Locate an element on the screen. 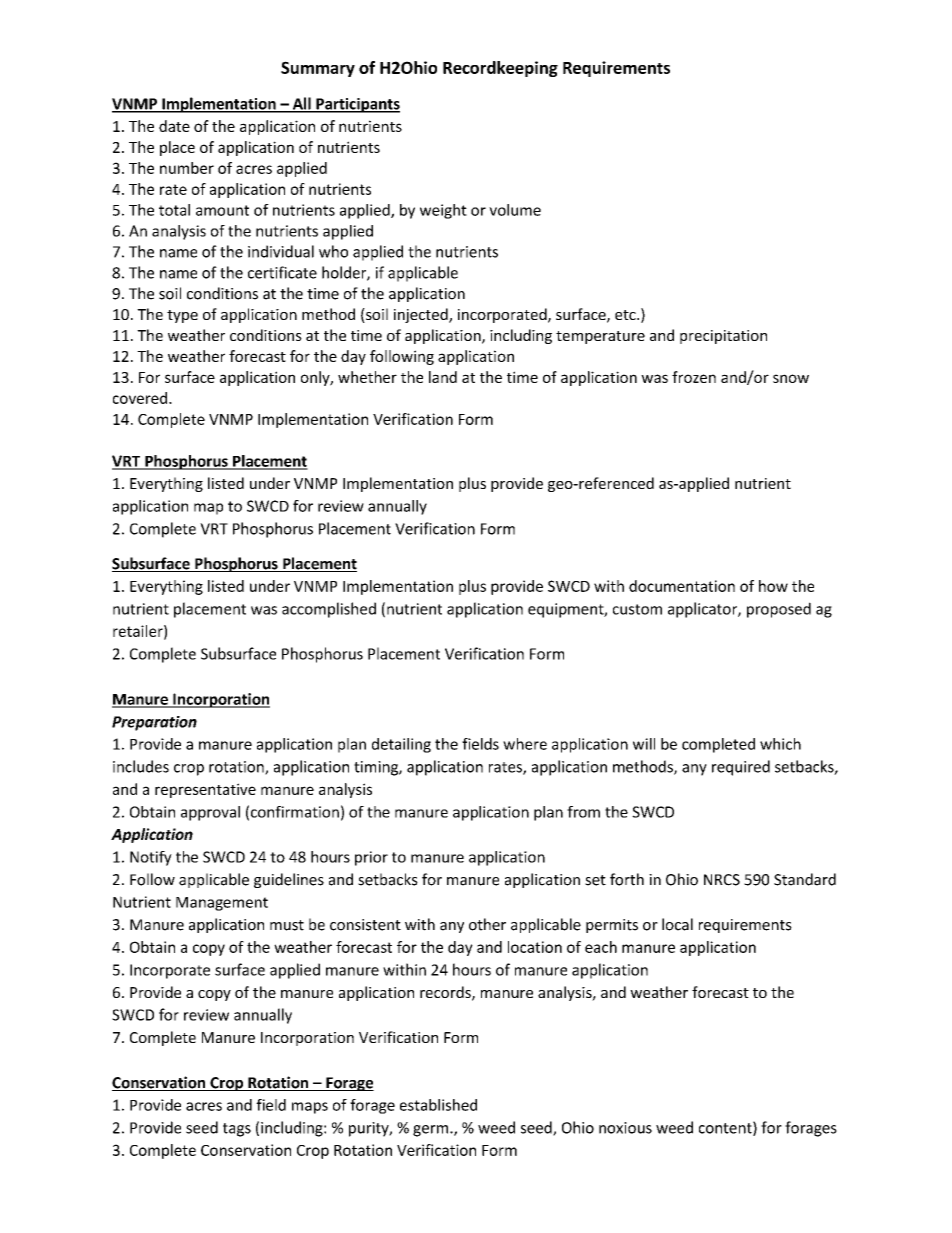  where is located at coordinates (525, 744).
